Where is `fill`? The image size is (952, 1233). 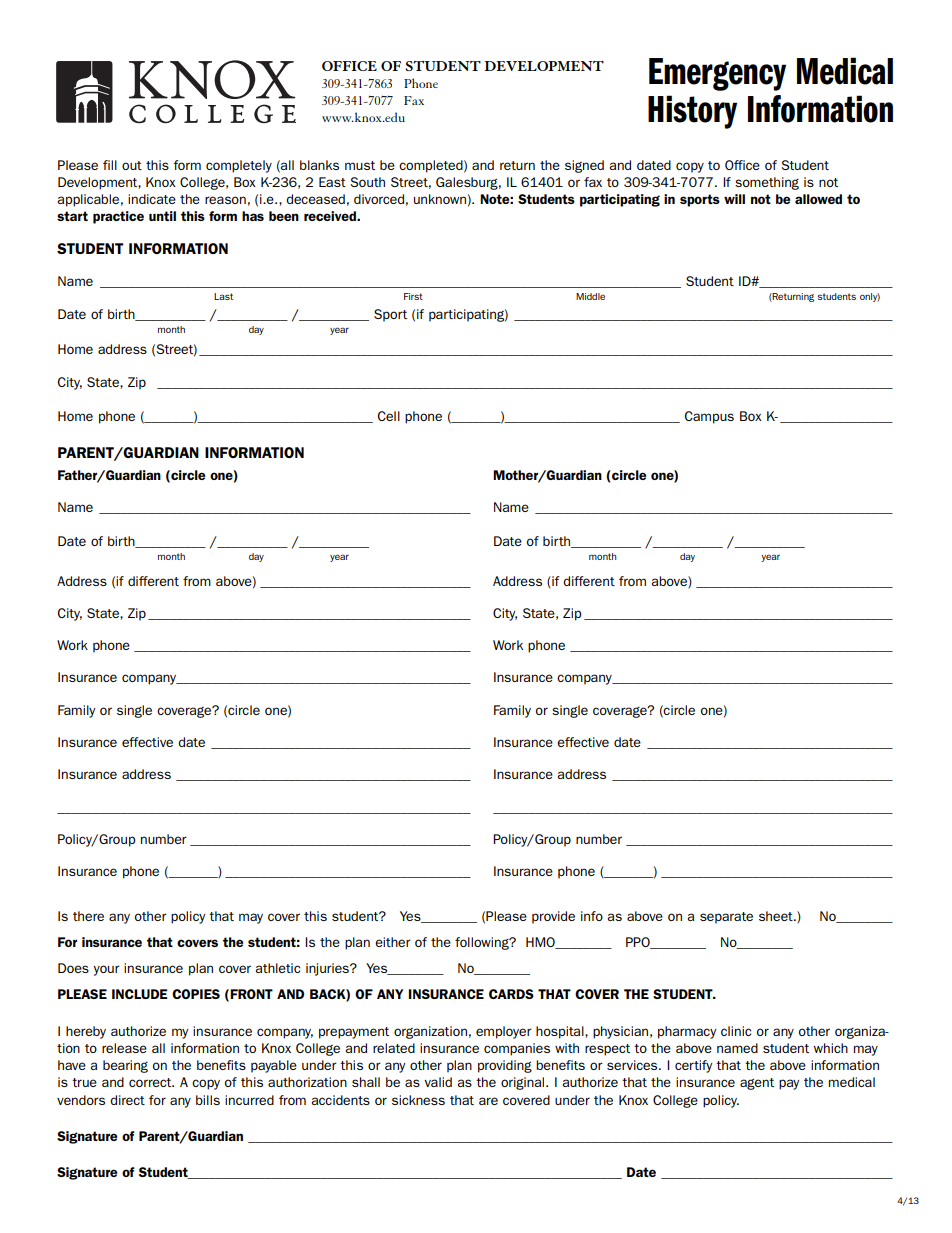
fill is located at coordinates (110, 165).
